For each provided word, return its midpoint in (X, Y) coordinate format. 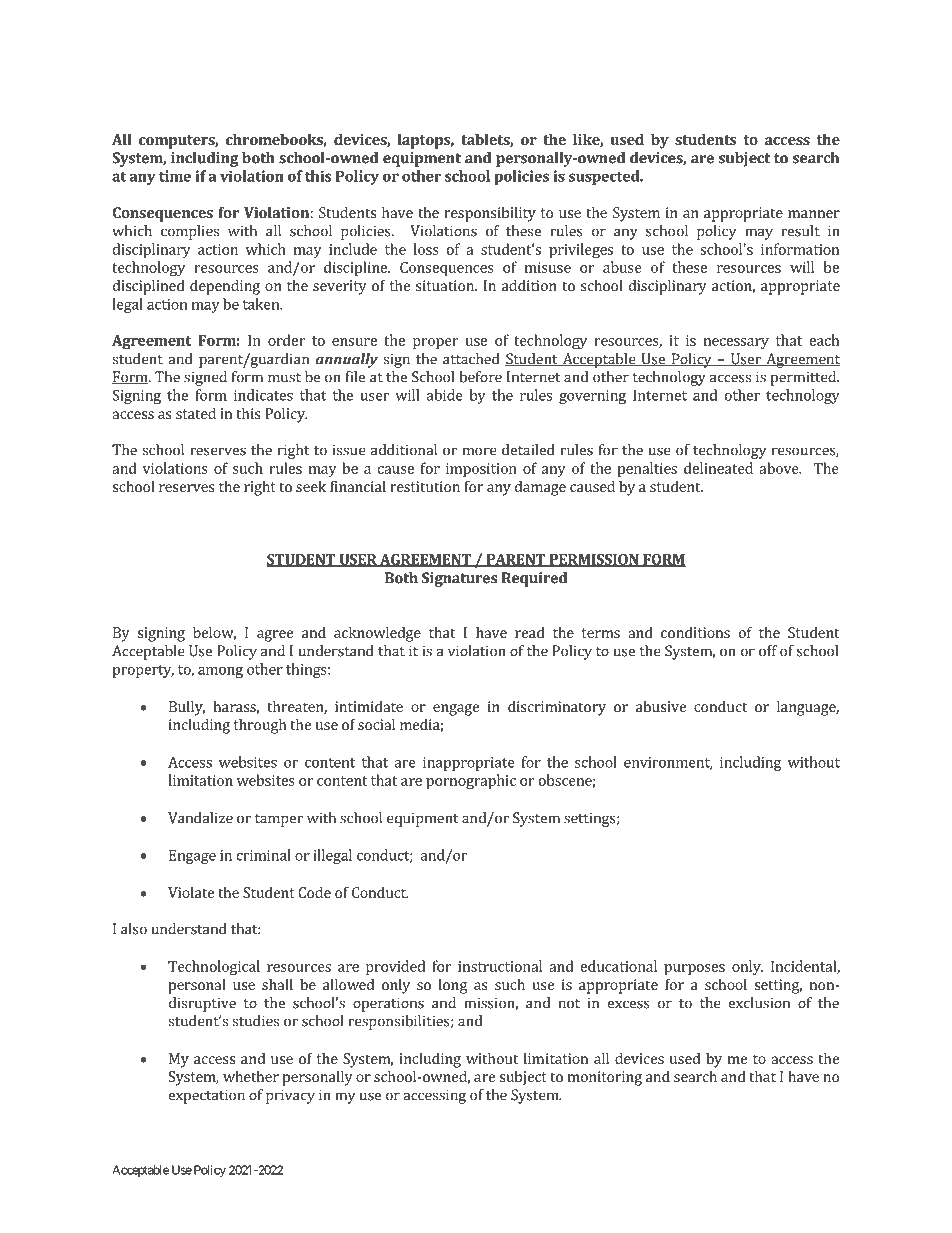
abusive (661, 706)
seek (311, 486)
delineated (718, 468)
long (453, 986)
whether (251, 1076)
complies (190, 232)
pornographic (471, 782)
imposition (481, 470)
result (800, 231)
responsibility (490, 214)
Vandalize (200, 818)
